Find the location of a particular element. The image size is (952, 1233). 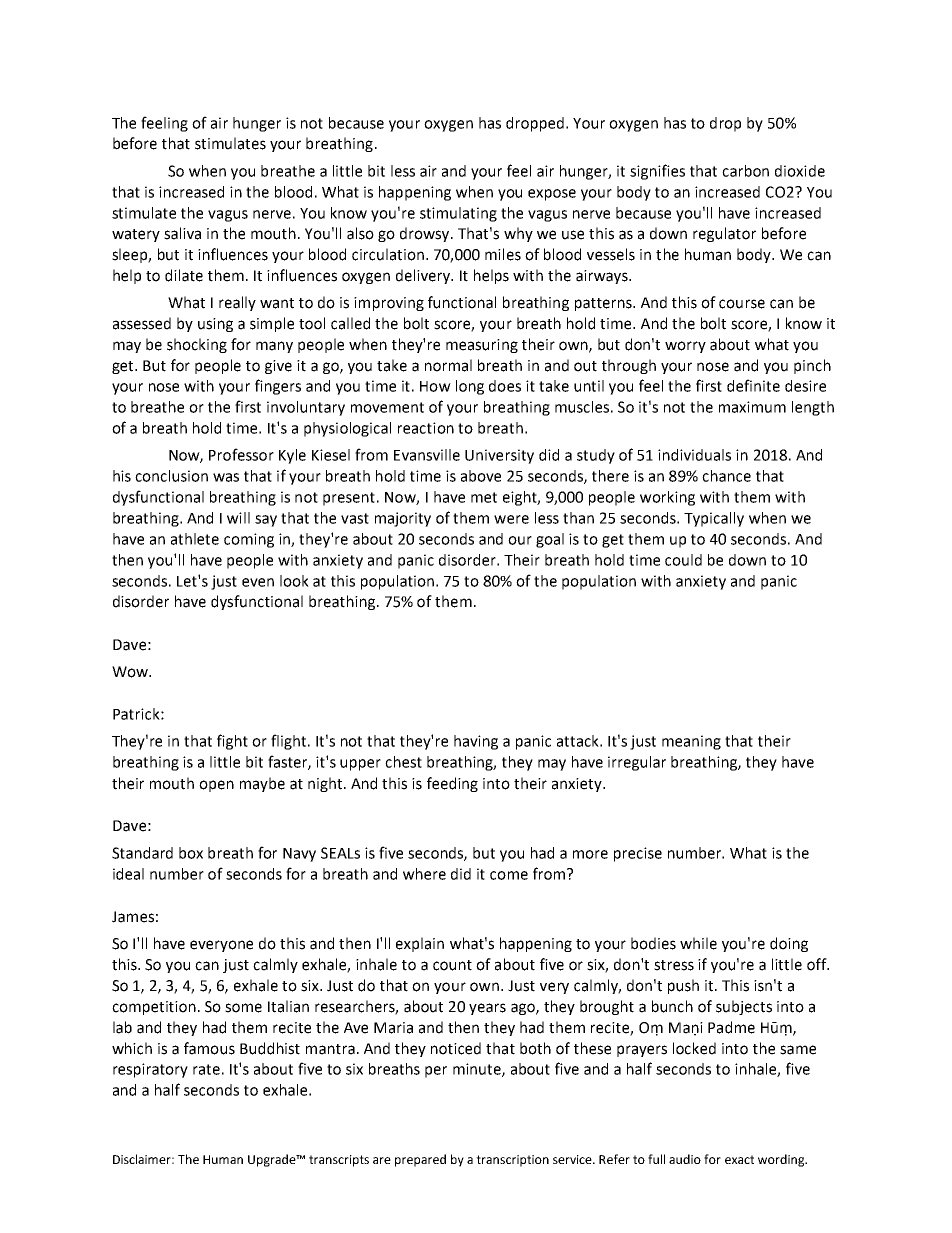

precise is located at coordinates (638, 854).
